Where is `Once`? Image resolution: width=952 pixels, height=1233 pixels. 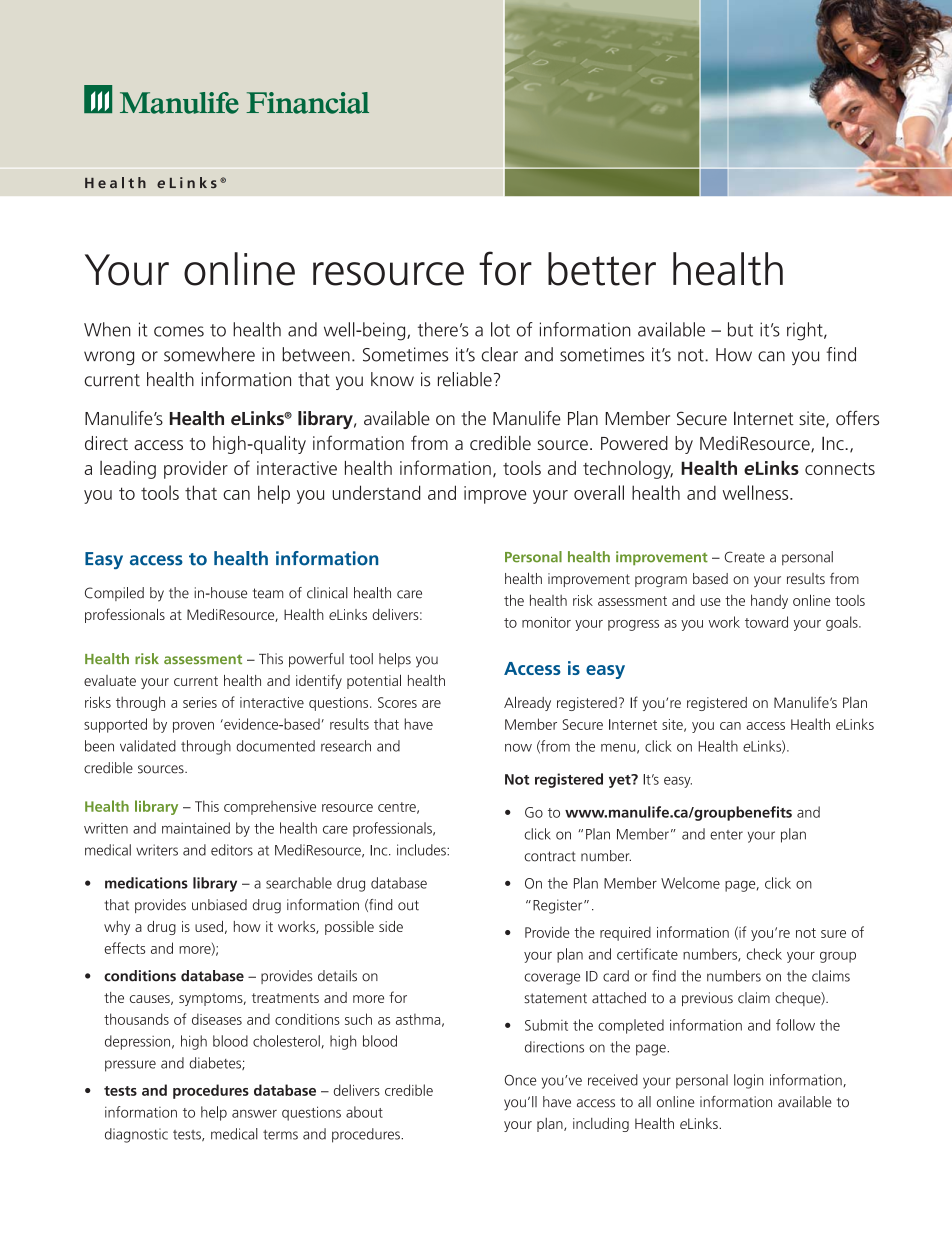
Once is located at coordinates (520, 1080).
